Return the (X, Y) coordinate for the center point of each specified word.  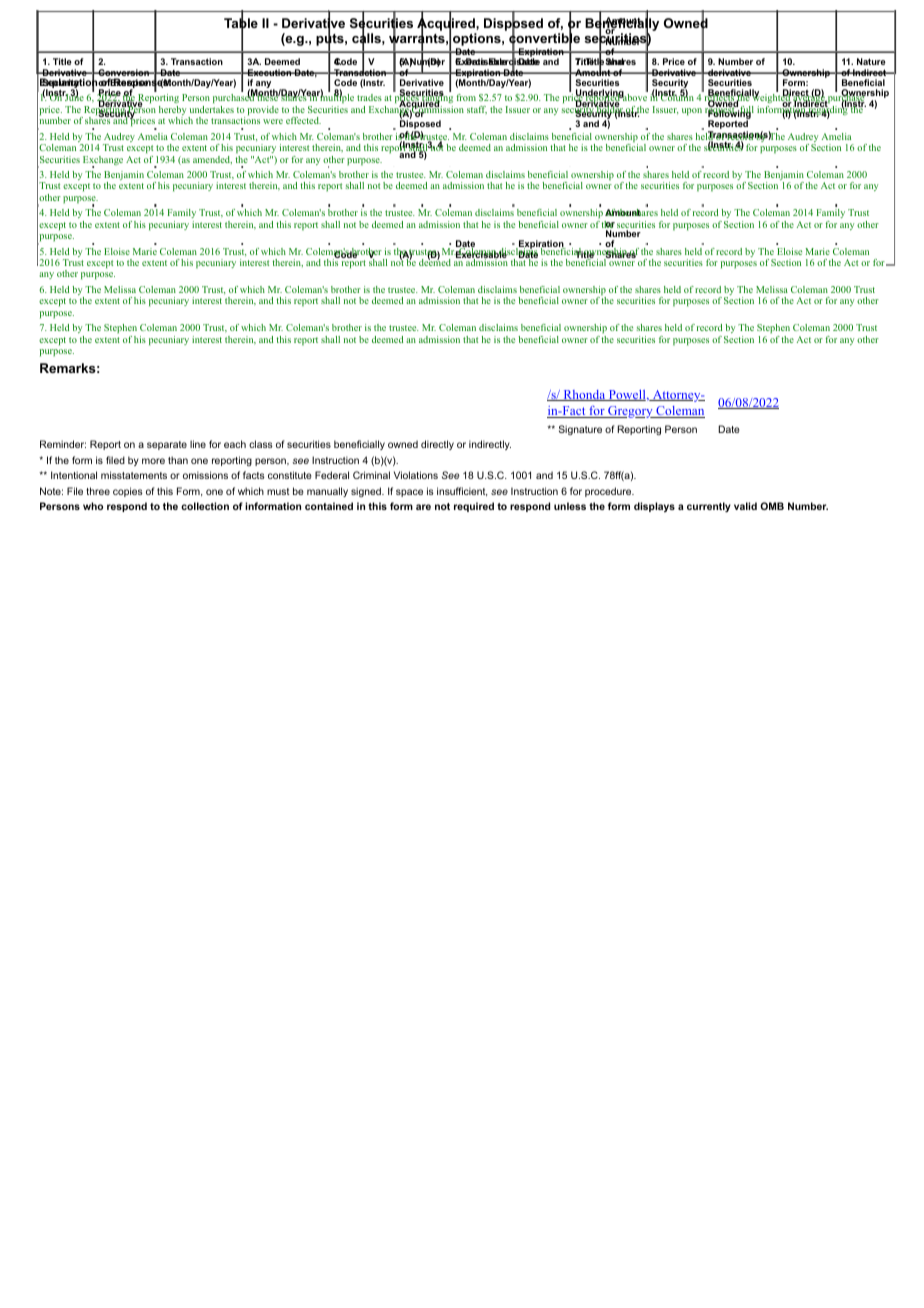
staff (477, 110)
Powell (627, 395)
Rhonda (584, 395)
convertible (544, 39)
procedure (609, 492)
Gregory (630, 412)
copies (128, 492)
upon (692, 111)
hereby (172, 112)
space (409, 493)
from (466, 97)
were (273, 121)
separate (167, 445)
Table (241, 23)
